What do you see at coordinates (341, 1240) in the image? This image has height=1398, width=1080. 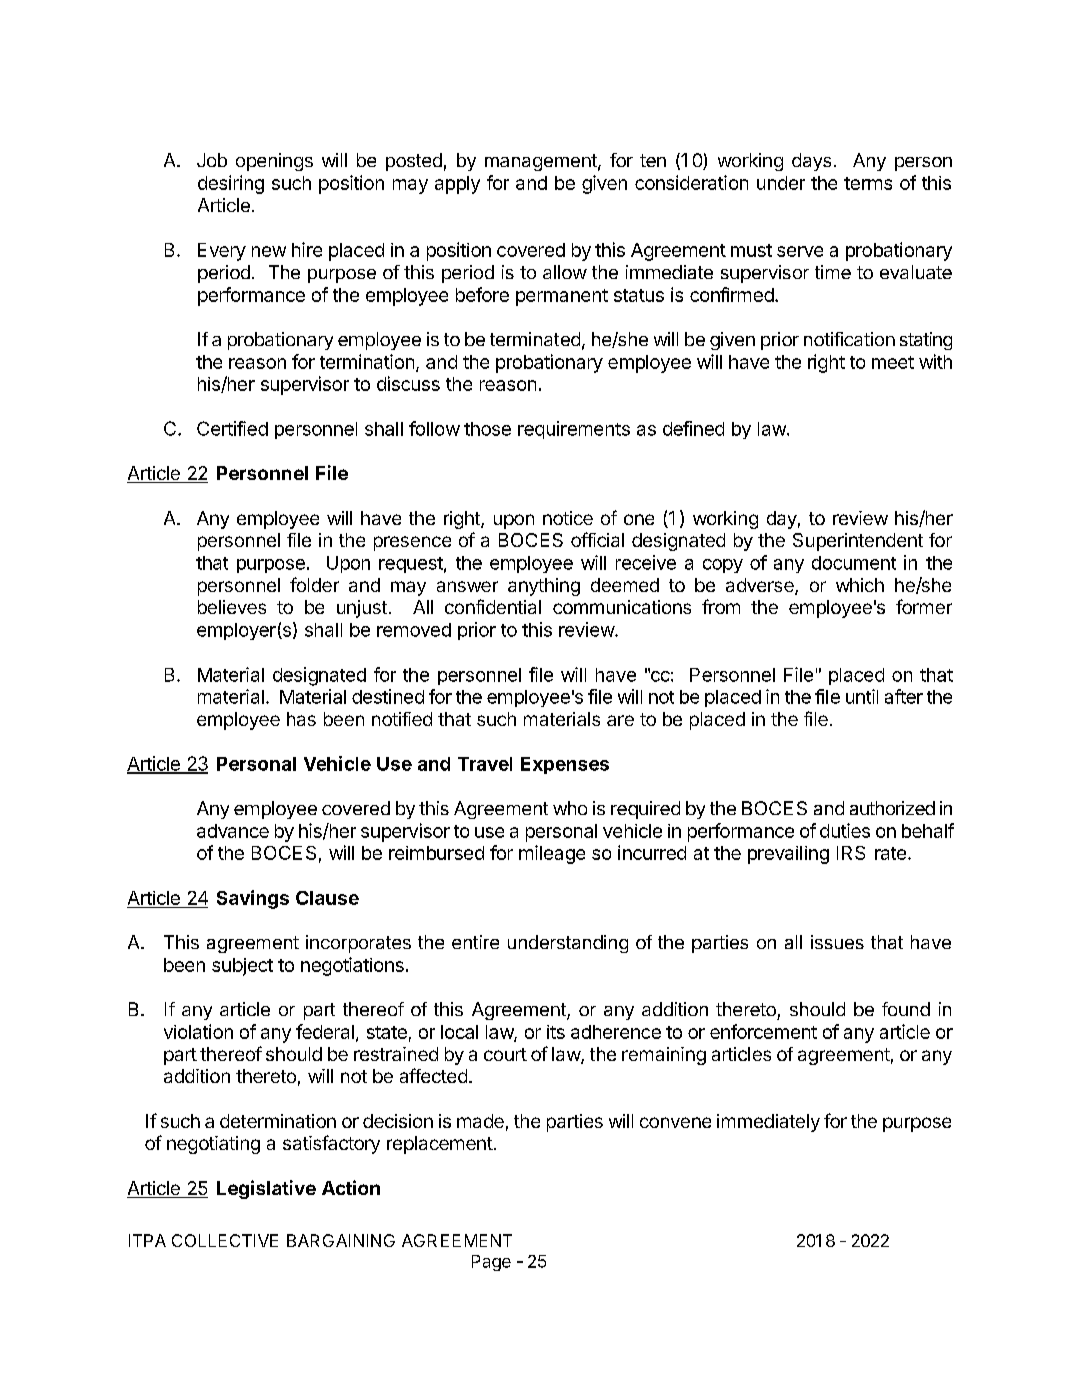 I see `BARGAINING` at bounding box center [341, 1240].
